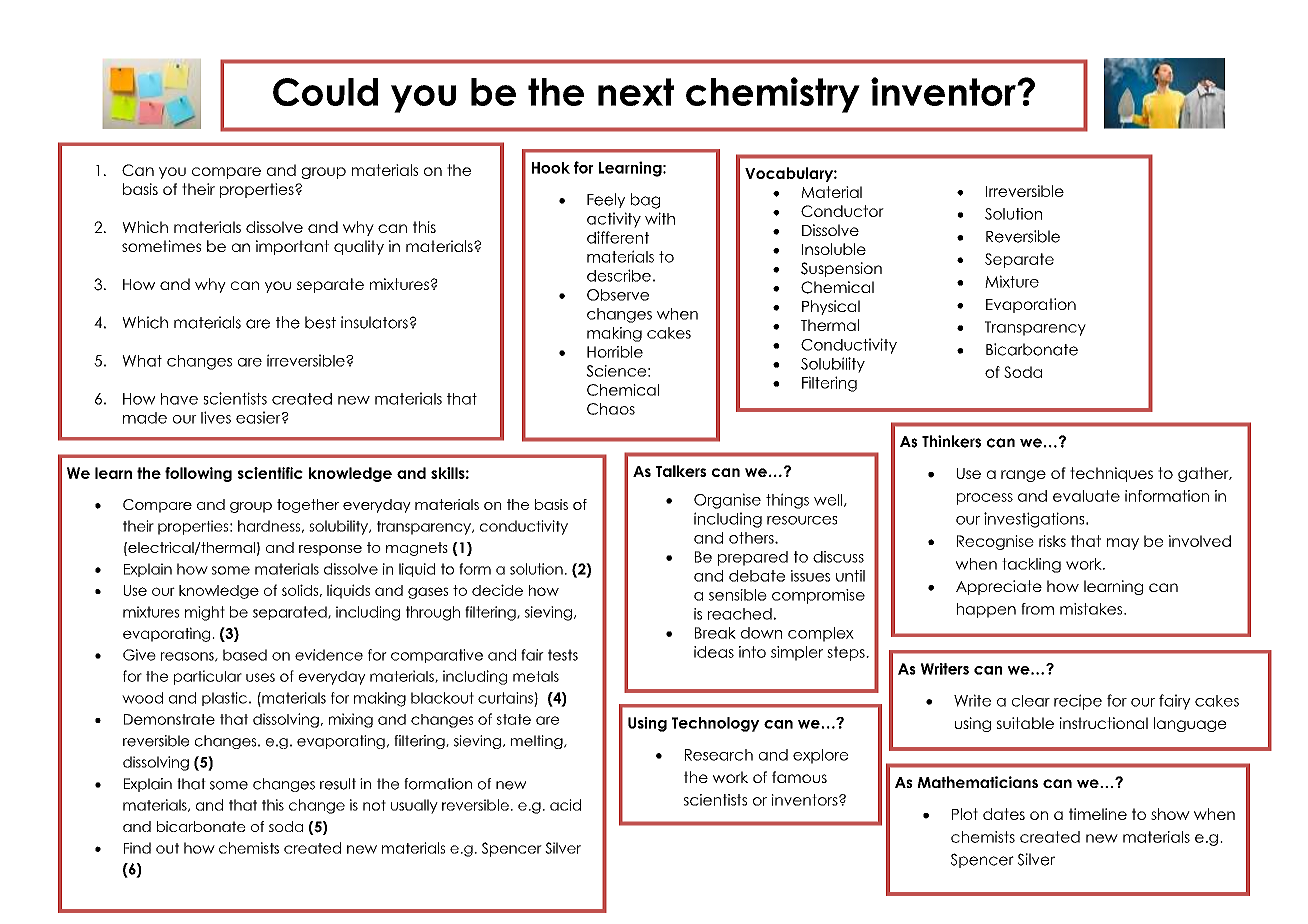  What do you see at coordinates (320, 322) in the image?
I see `best` at bounding box center [320, 322].
